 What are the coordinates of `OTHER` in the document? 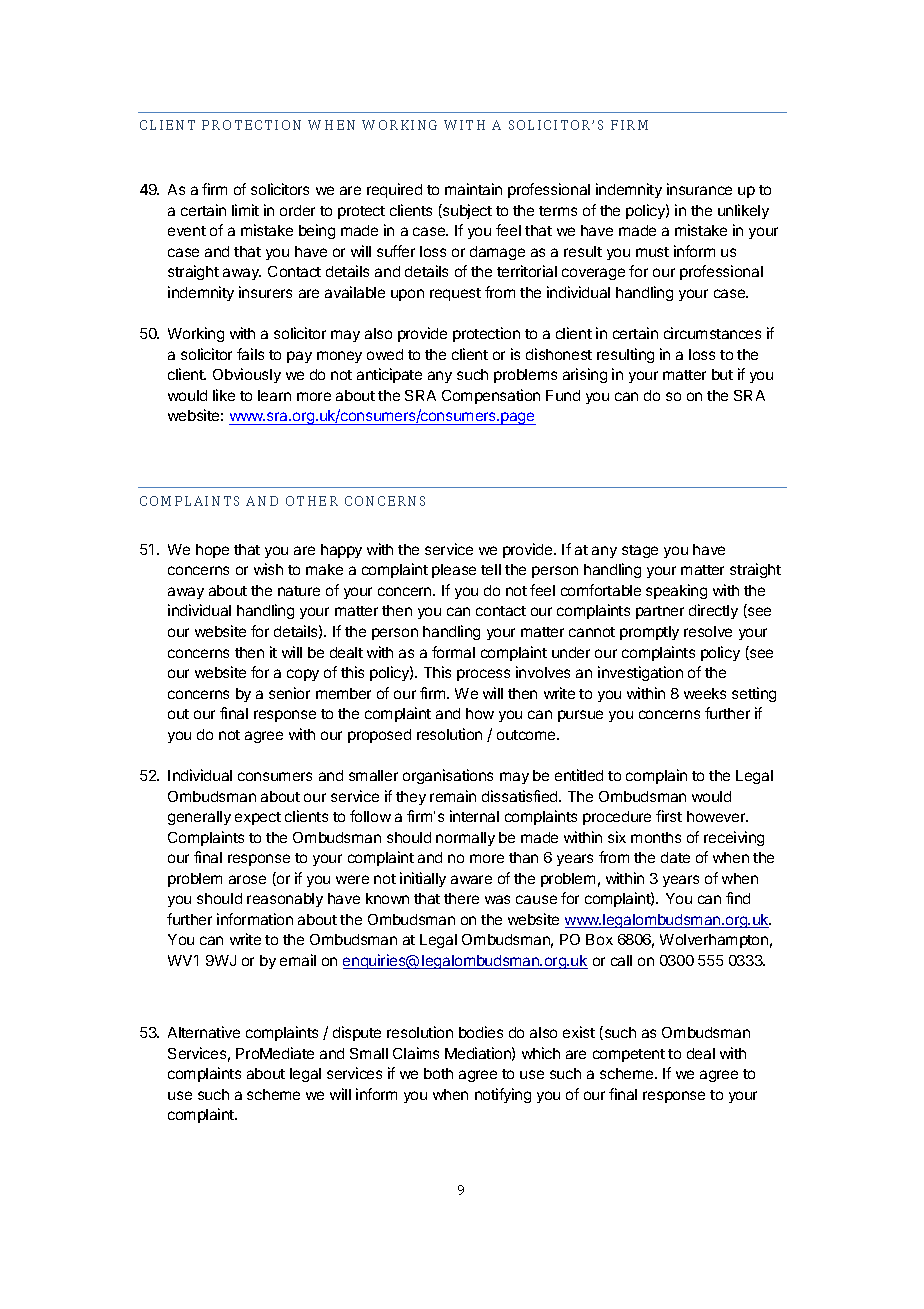 It's located at (312, 501).
